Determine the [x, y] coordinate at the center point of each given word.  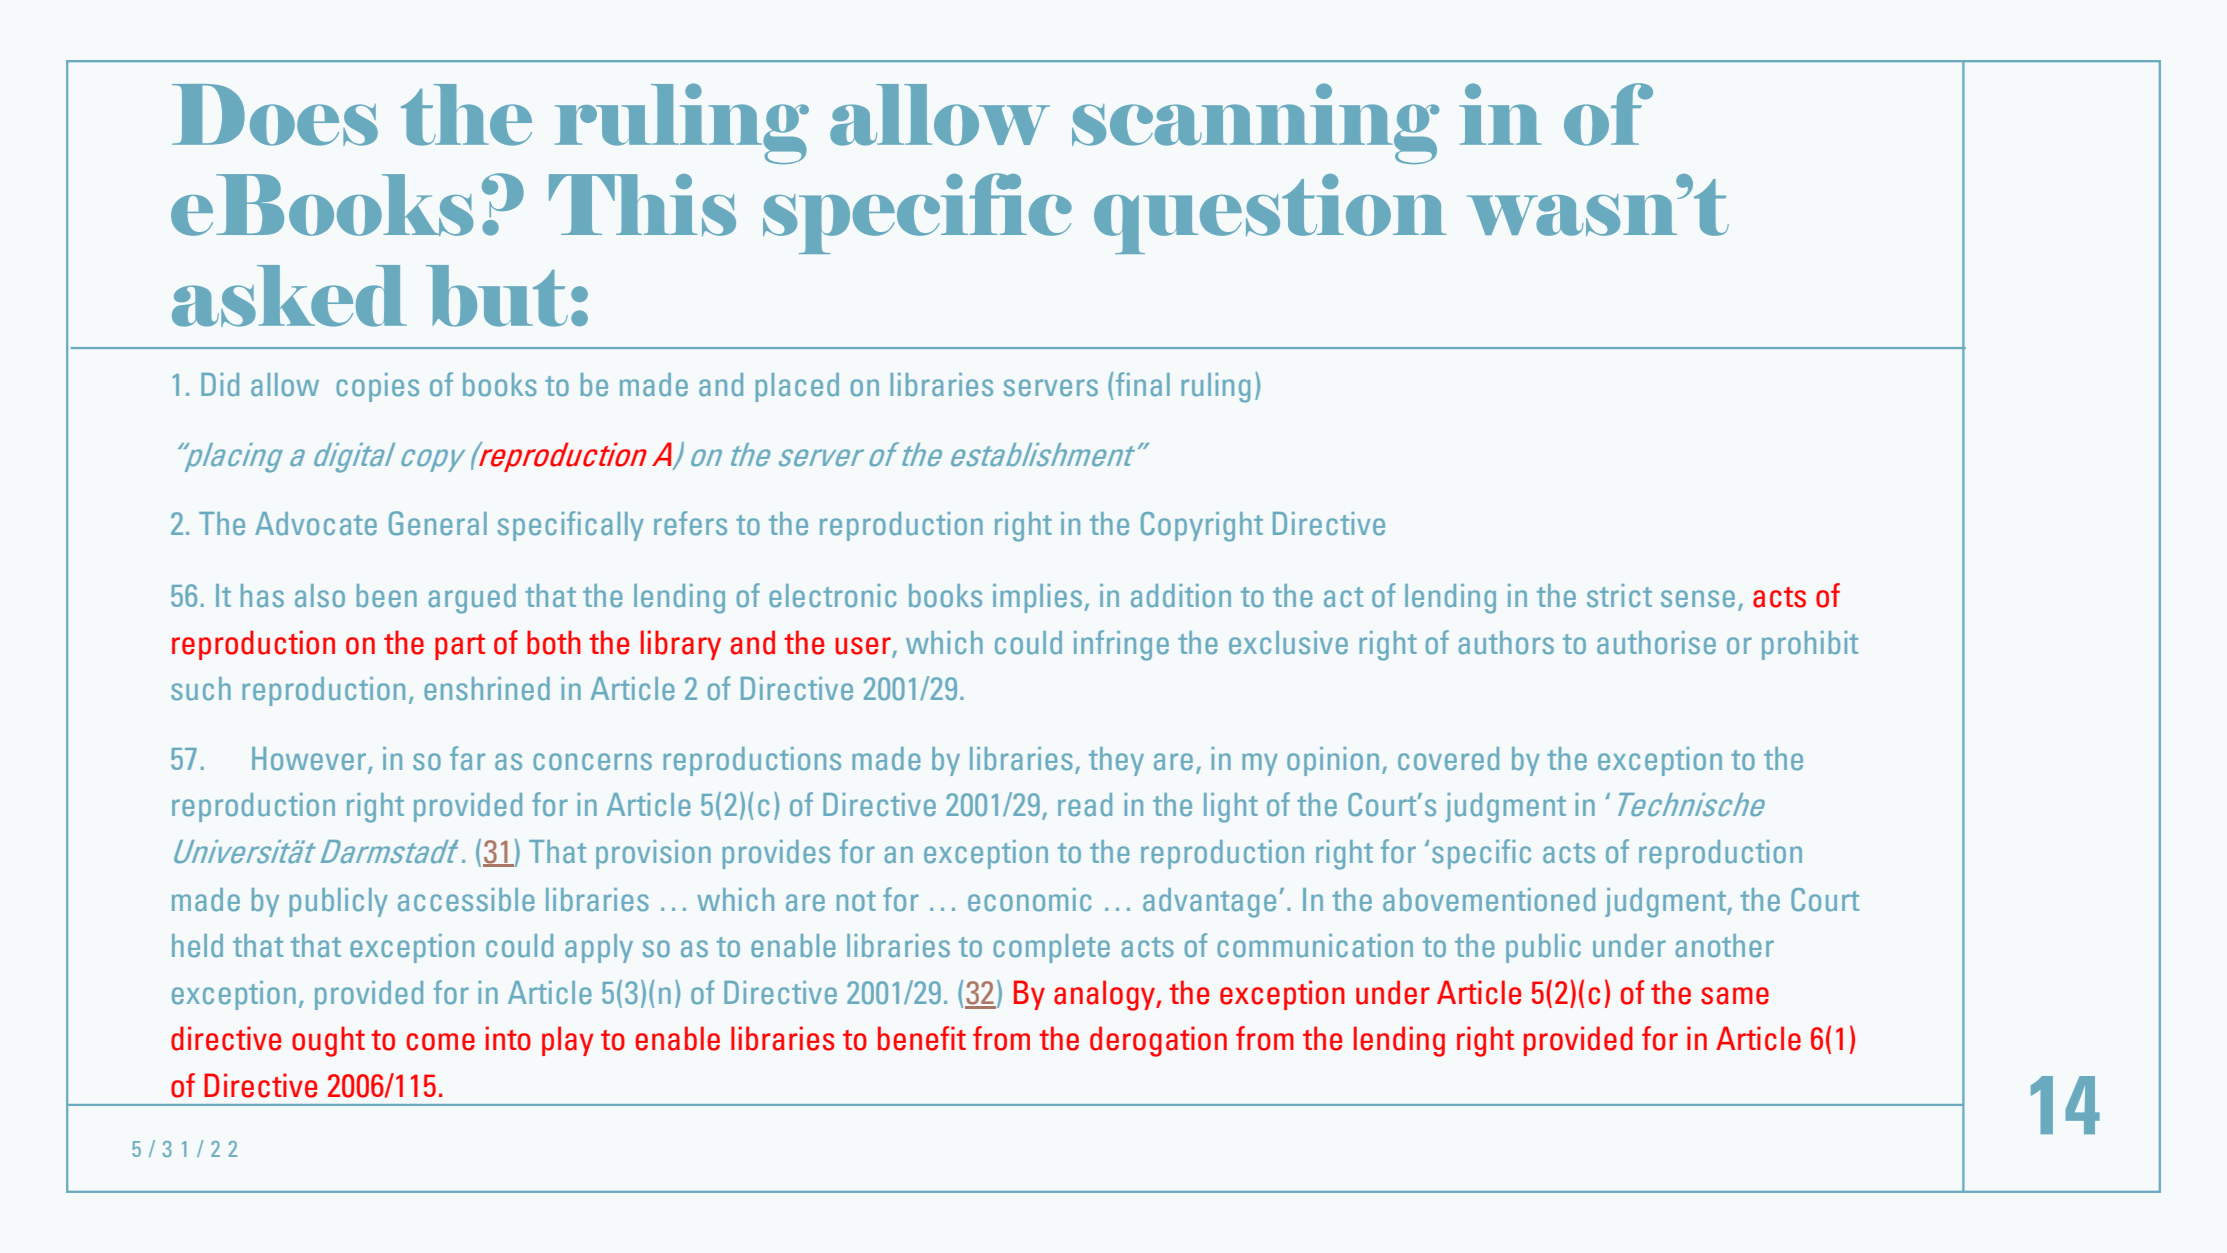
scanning [1255, 123]
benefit [922, 1038]
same [1735, 996]
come [440, 1042]
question [1270, 214]
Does [275, 115]
